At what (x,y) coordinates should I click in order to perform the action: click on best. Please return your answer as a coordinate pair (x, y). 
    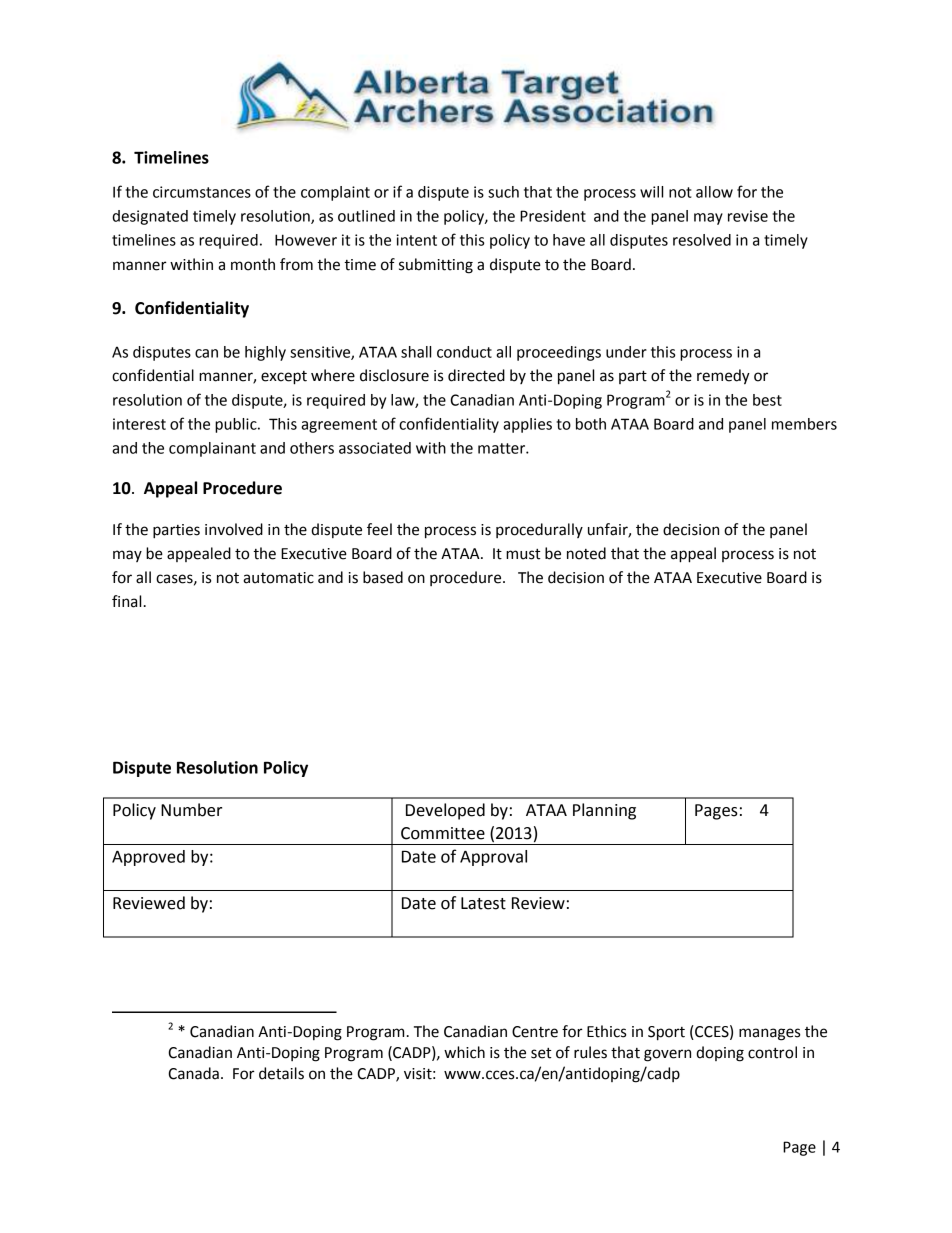
    Looking at the image, I should click on (767, 400).
